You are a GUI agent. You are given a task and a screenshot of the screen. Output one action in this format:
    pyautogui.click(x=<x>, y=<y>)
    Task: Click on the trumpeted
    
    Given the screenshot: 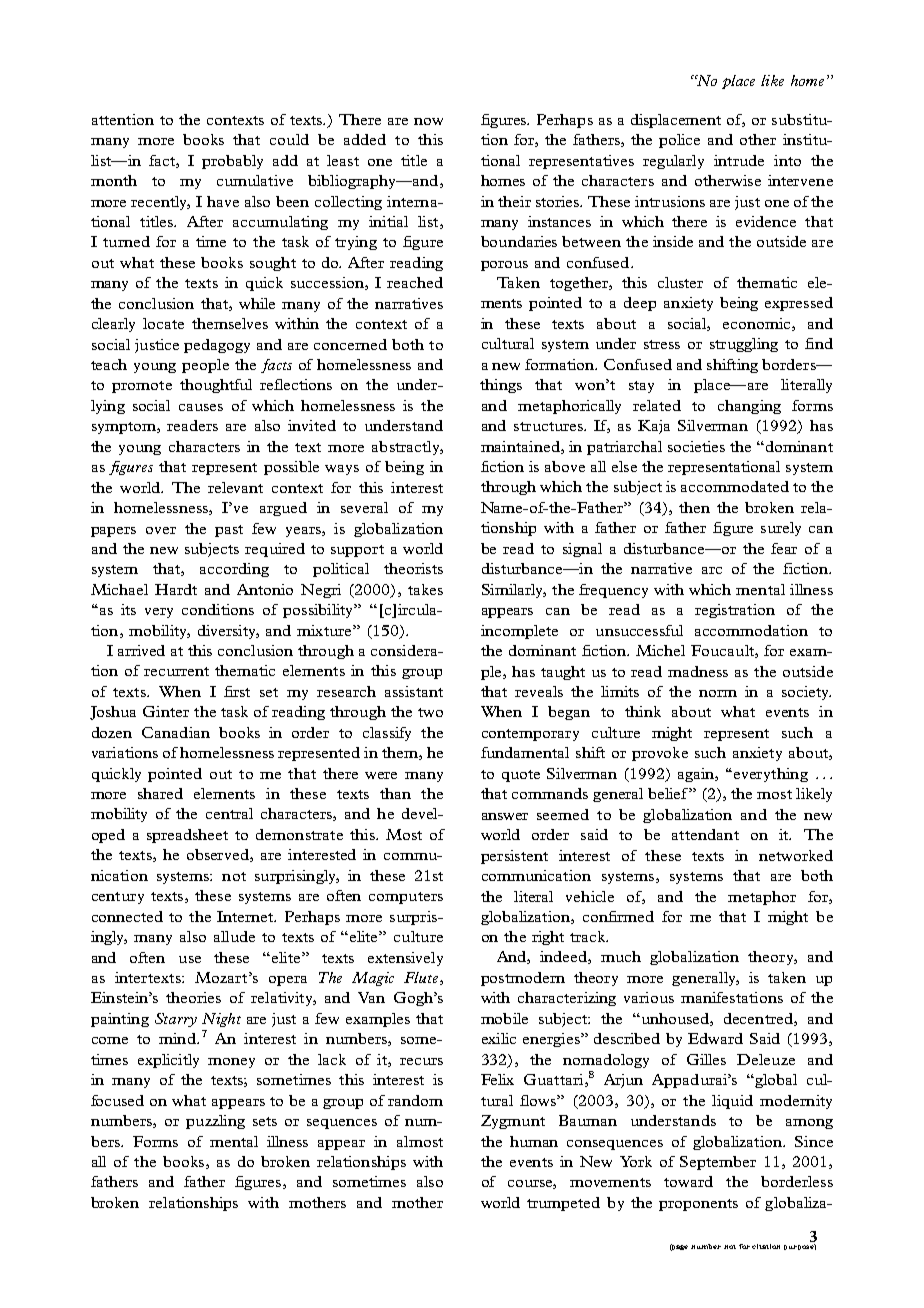 What is the action you would take?
    pyautogui.click(x=563, y=1204)
